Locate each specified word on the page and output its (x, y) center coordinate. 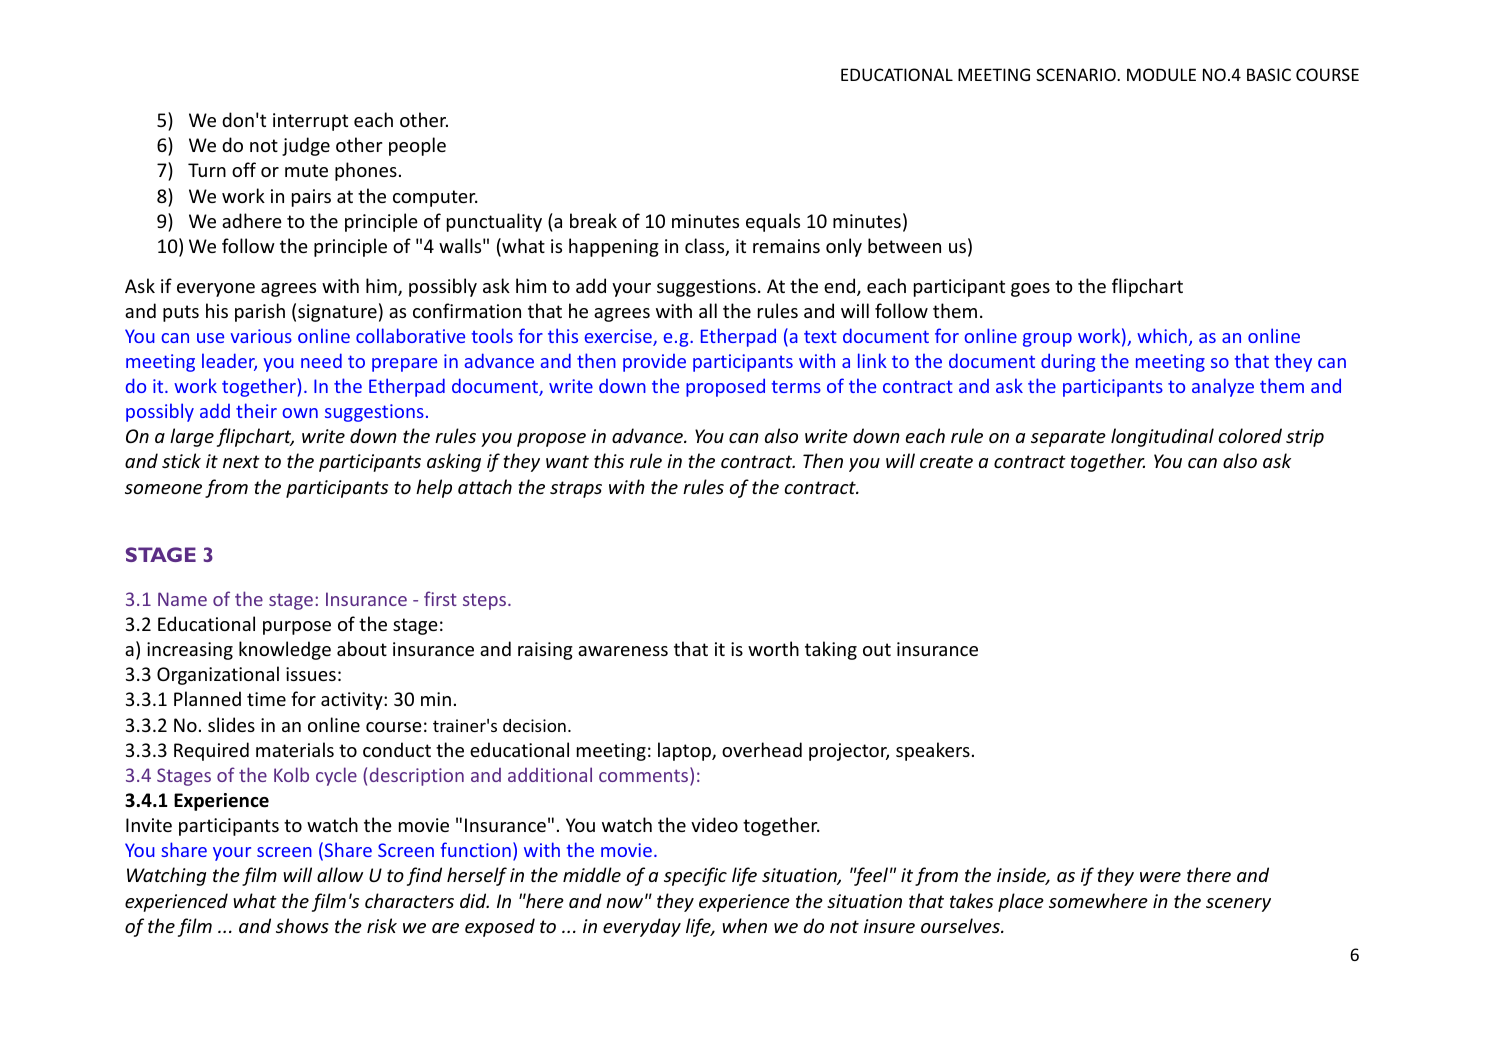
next (241, 461)
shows (302, 925)
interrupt (310, 122)
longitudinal (1162, 437)
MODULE (1161, 74)
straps (576, 489)
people (417, 146)
